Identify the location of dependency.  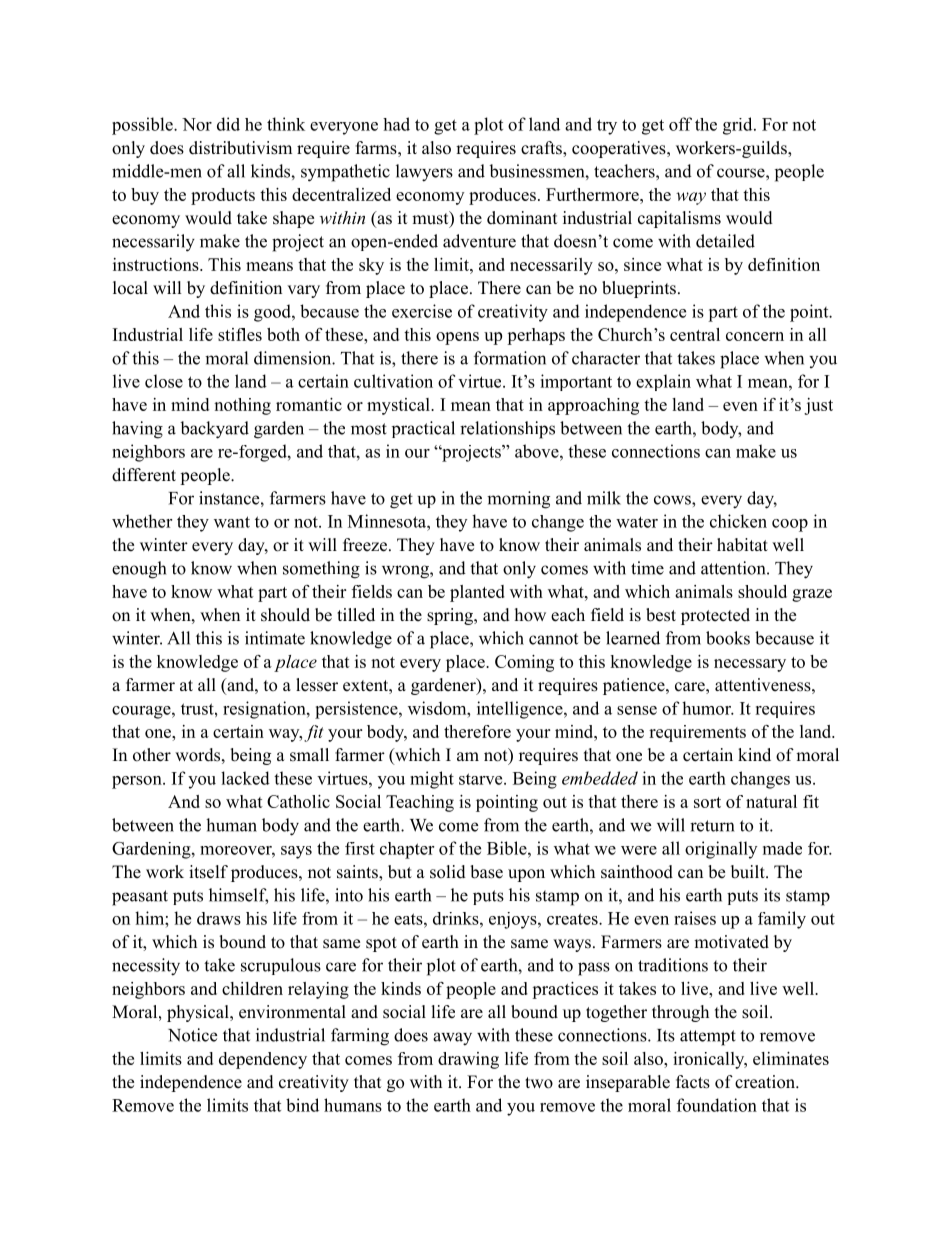
(263, 1060).
